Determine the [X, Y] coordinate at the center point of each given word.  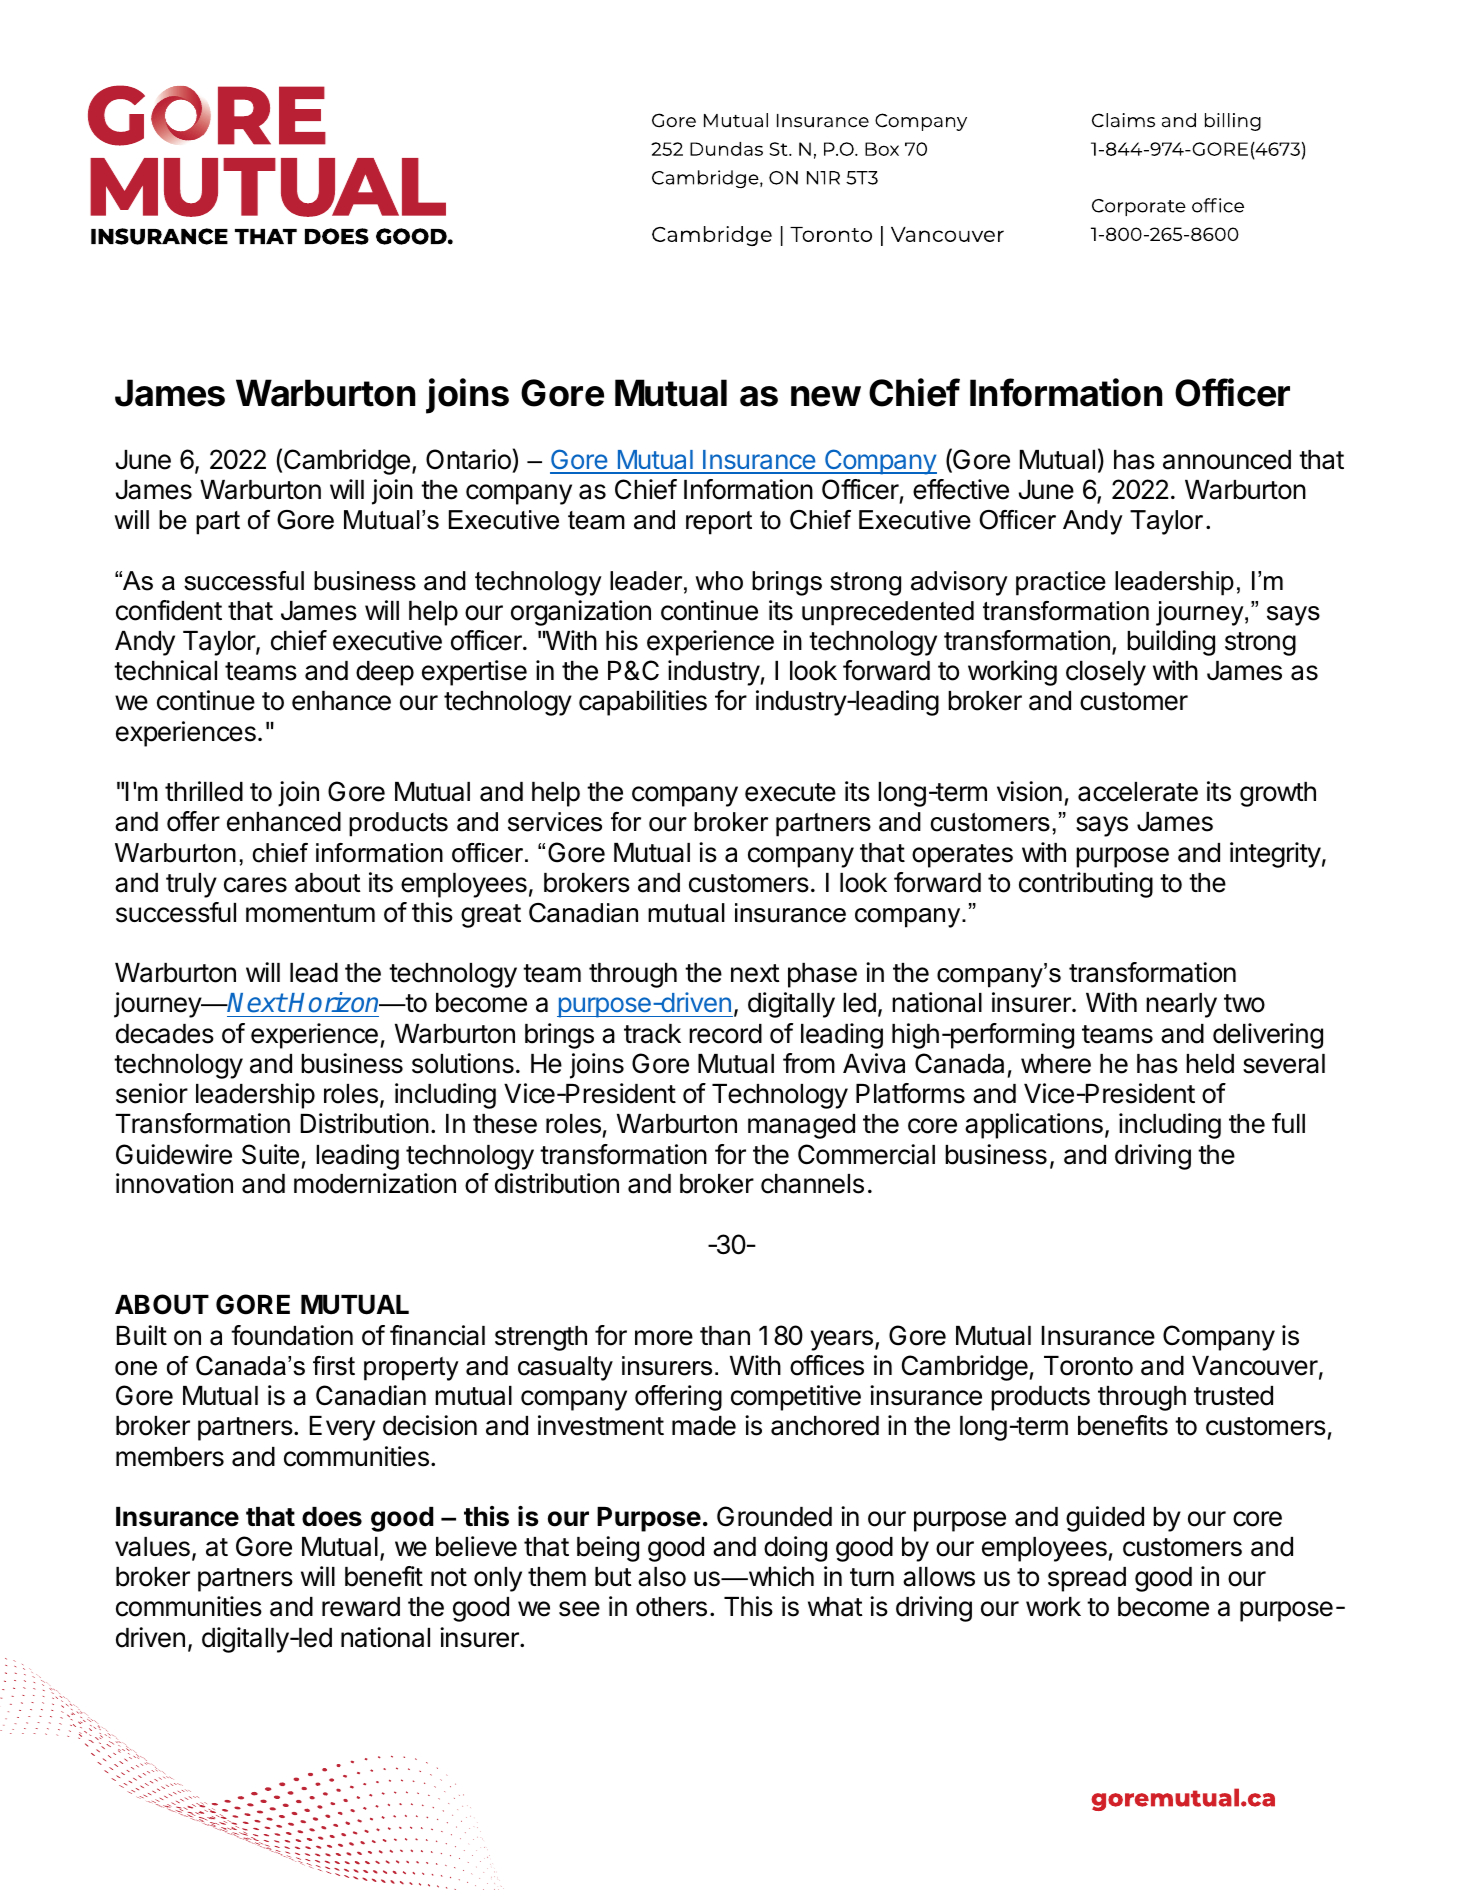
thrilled [204, 791]
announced [1227, 460]
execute [790, 792]
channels [812, 1184]
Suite [270, 1154]
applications [1034, 1126]
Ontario [468, 459]
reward [361, 1607]
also [662, 1577]
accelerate [1138, 792]
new [826, 396]
